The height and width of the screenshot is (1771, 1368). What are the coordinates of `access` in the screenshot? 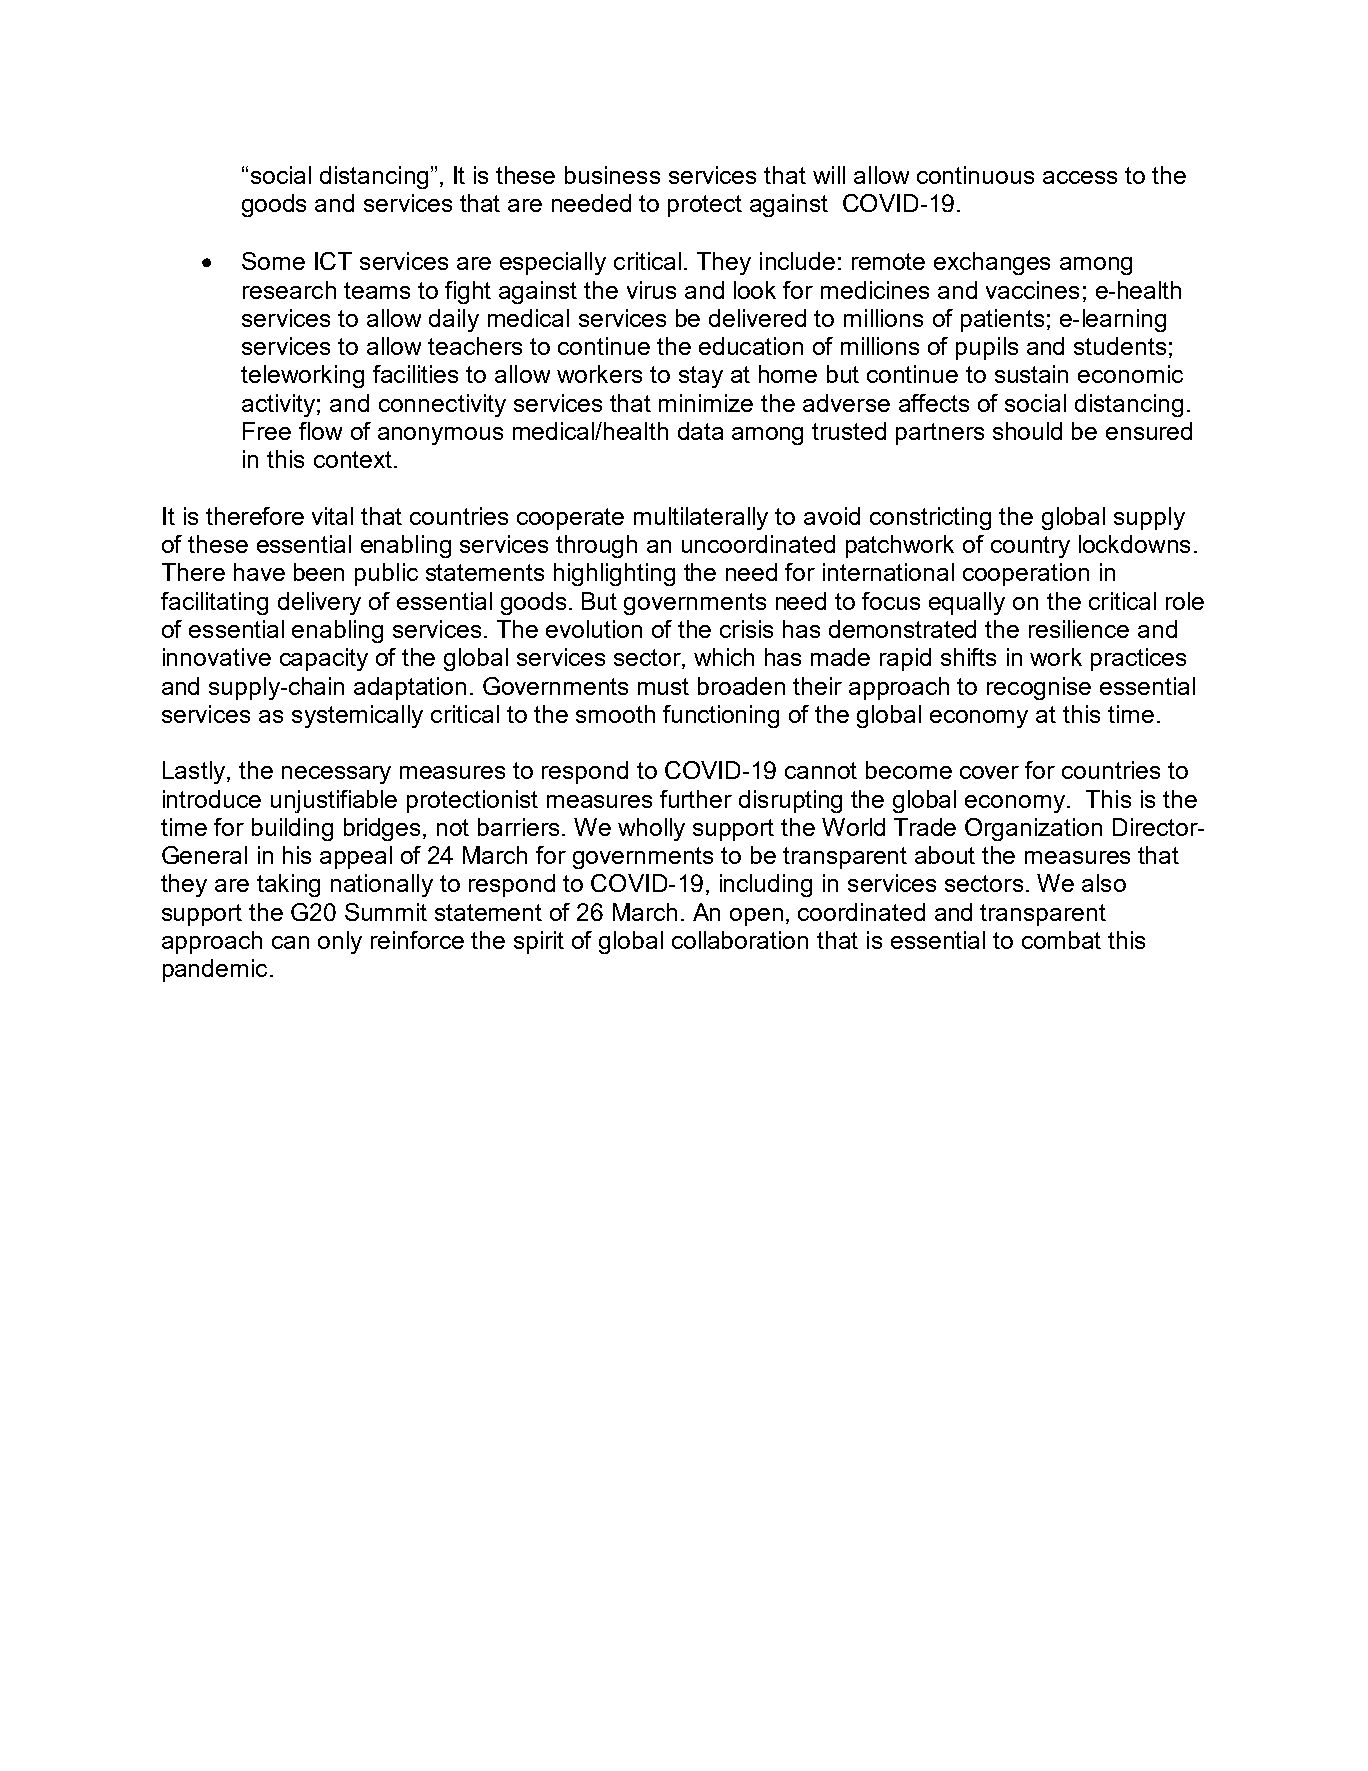 It's located at (1080, 177).
